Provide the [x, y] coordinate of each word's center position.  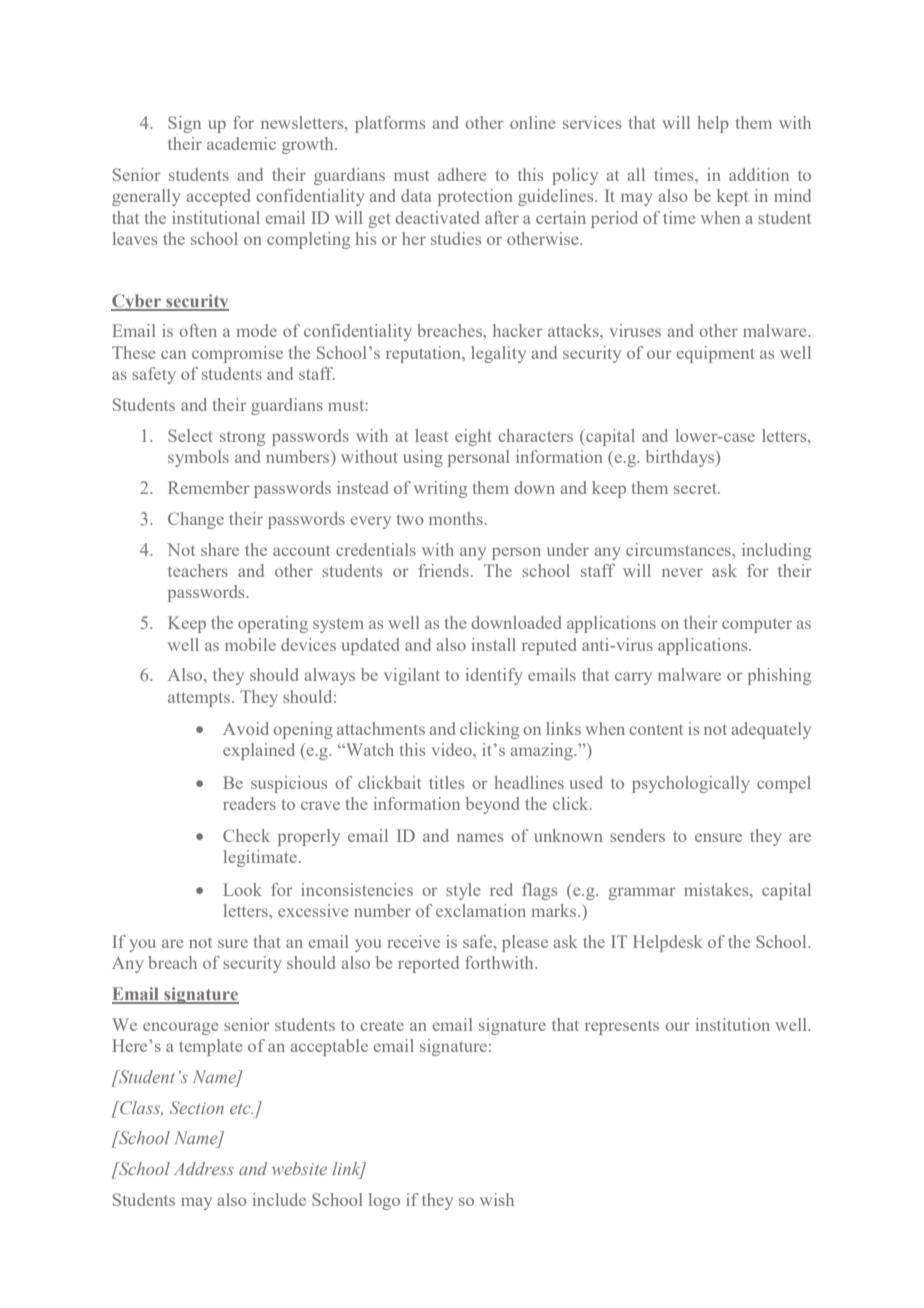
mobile [250, 644]
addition [759, 174]
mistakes [717, 889]
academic [241, 143]
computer [757, 626]
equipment [715, 354]
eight [473, 437]
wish [497, 1199]
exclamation [481, 910]
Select [190, 435]
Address [204, 1168]
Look [242, 889]
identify [494, 676]
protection [475, 197]
